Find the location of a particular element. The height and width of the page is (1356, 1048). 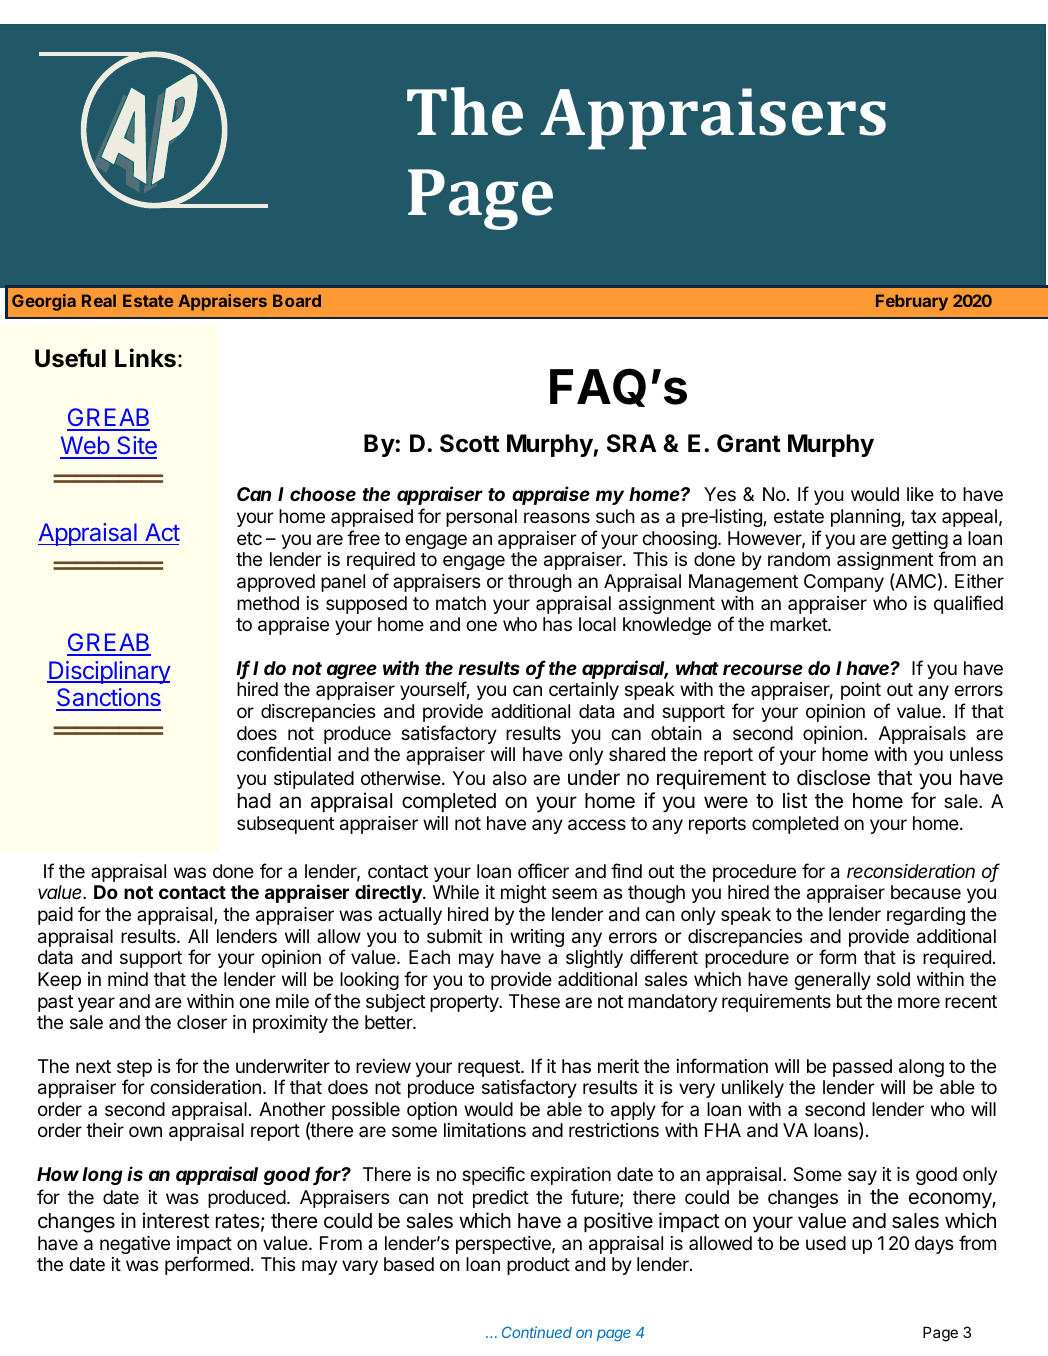

negative is located at coordinates (135, 1245).
